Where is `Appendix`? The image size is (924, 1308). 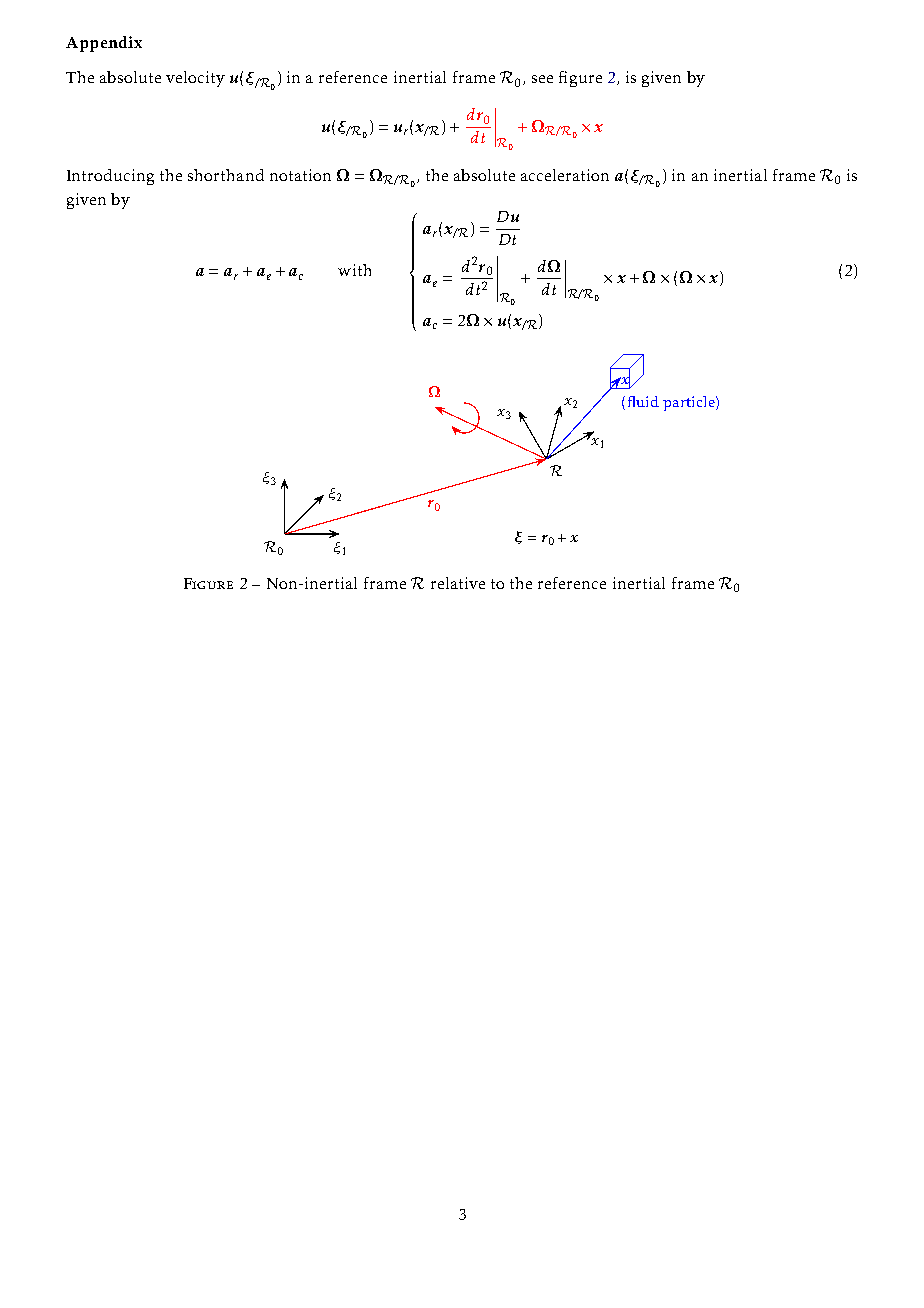
Appendix is located at coordinates (104, 44).
